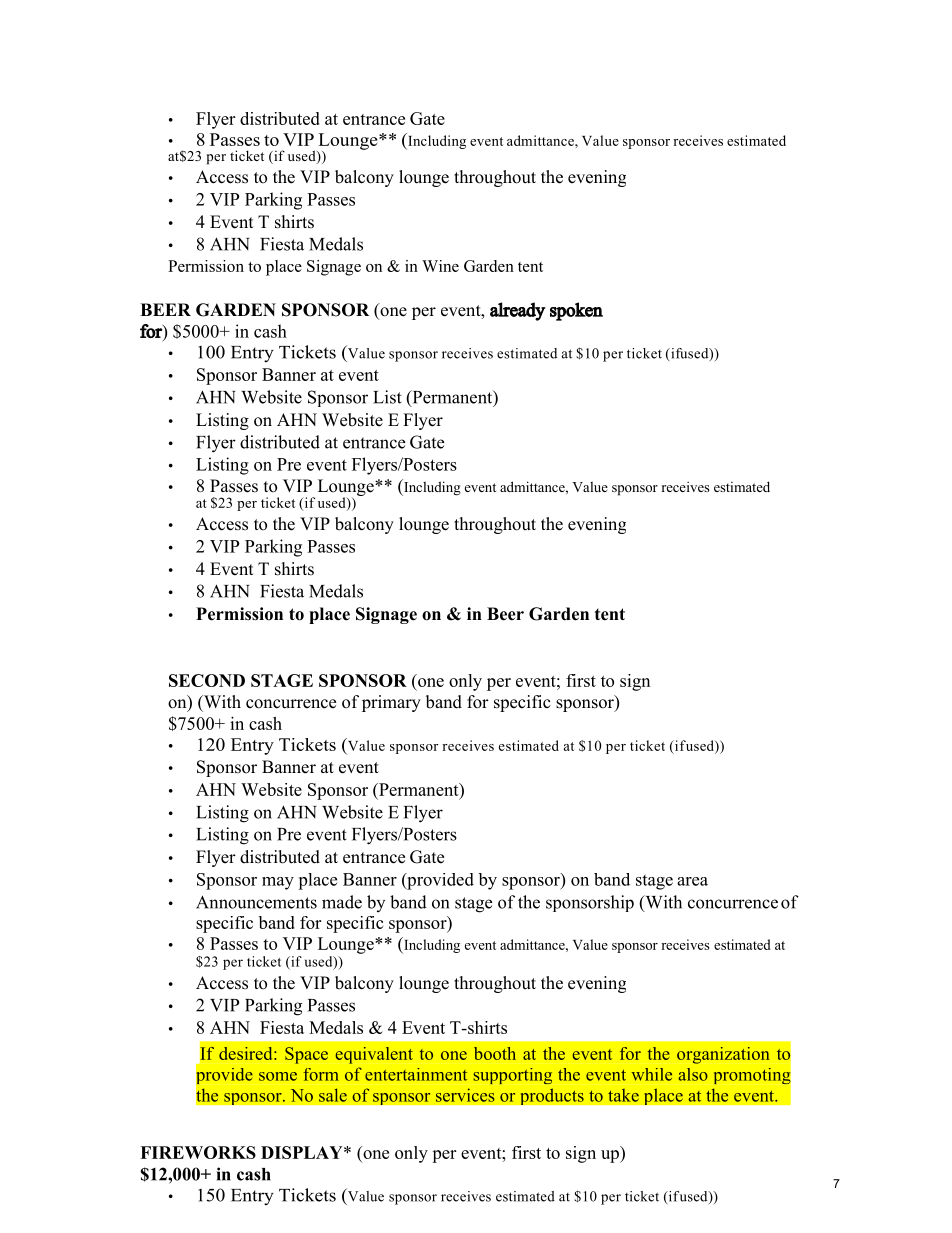 The width and height of the document is (952, 1233). I want to click on spoken, so click(576, 311).
